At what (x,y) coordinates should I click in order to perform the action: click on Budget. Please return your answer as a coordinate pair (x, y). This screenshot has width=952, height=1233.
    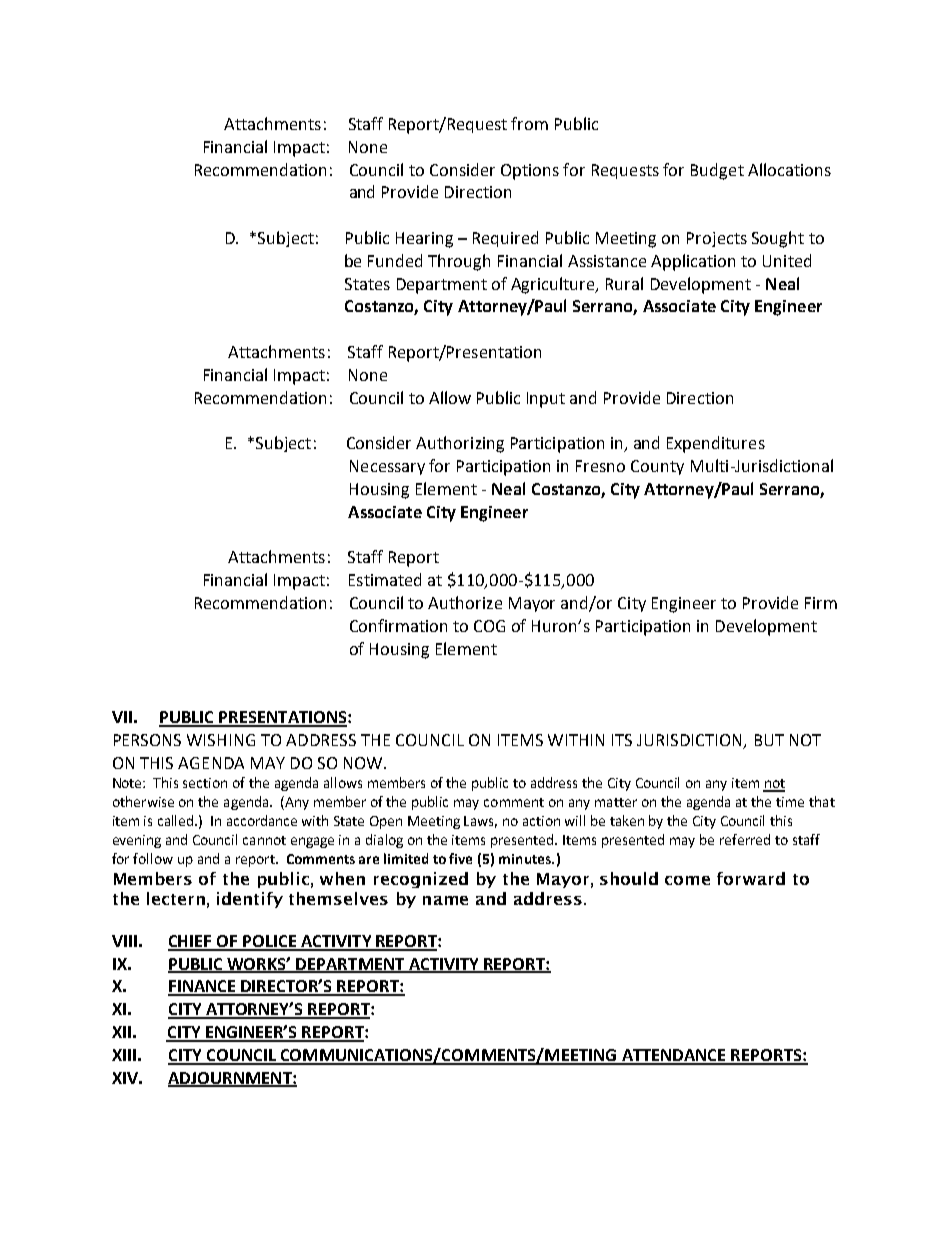
    Looking at the image, I should click on (717, 171).
